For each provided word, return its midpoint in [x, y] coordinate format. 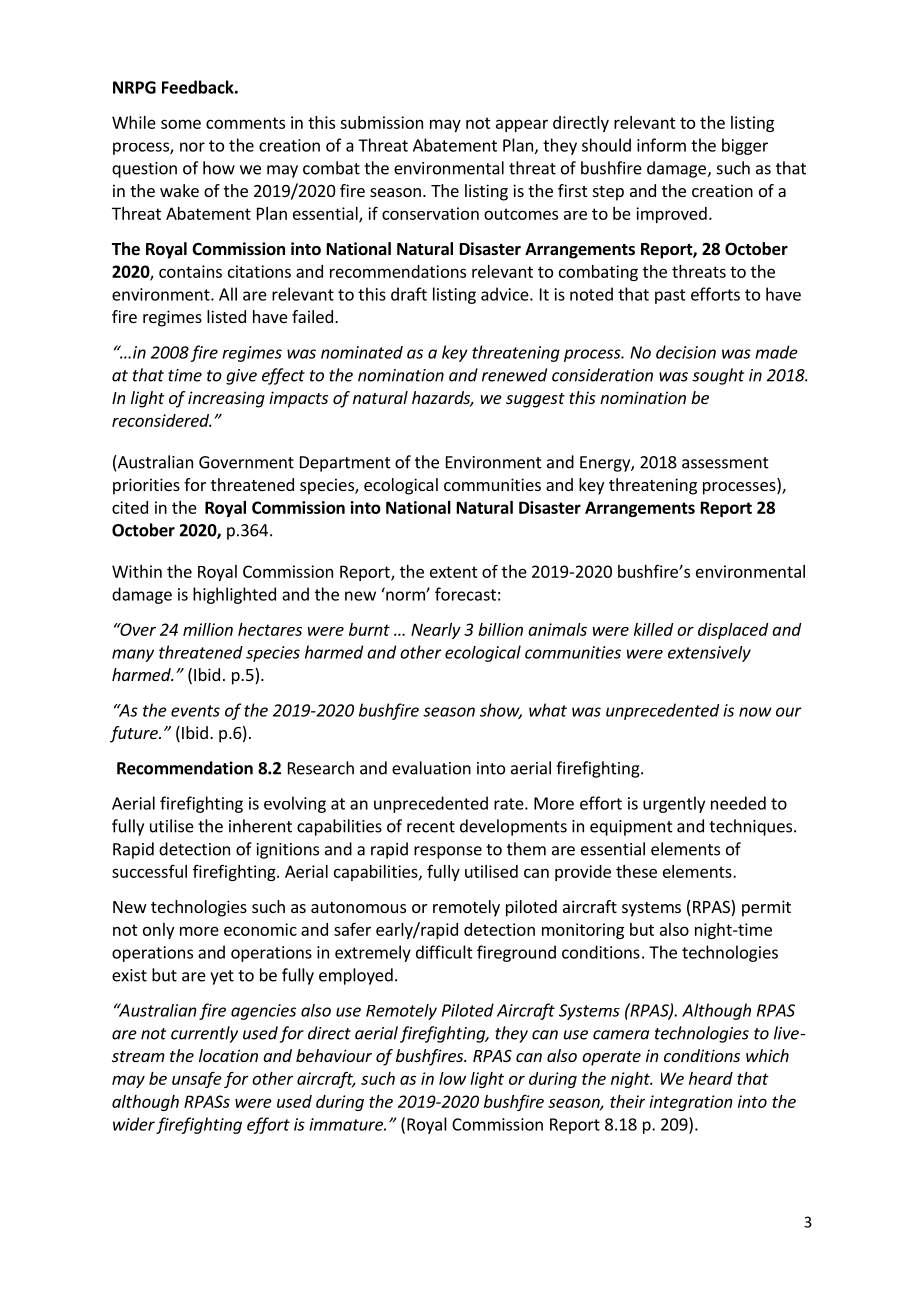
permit [766, 908]
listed [226, 316]
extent [454, 572]
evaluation [431, 768]
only [158, 931]
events [195, 711]
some [181, 124]
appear [522, 125]
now [755, 712]
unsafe [197, 1079]
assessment [725, 463]
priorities [146, 486]
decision [686, 352]
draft [409, 294]
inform [661, 145]
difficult [444, 952]
